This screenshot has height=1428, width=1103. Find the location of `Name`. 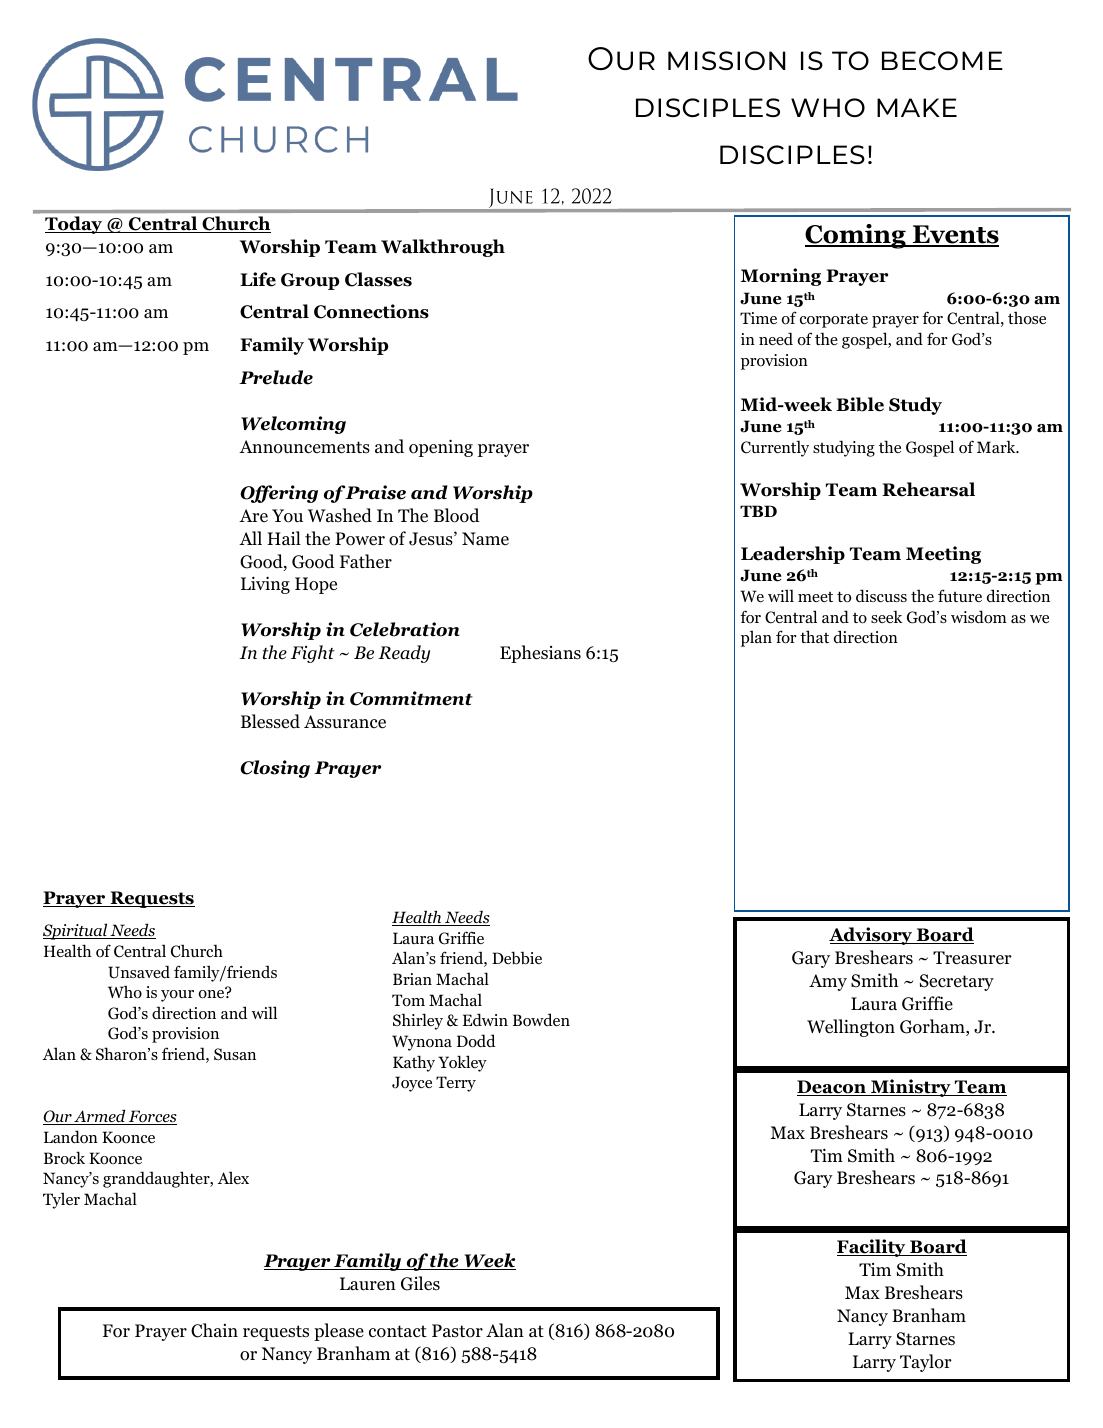

Name is located at coordinates (485, 539).
